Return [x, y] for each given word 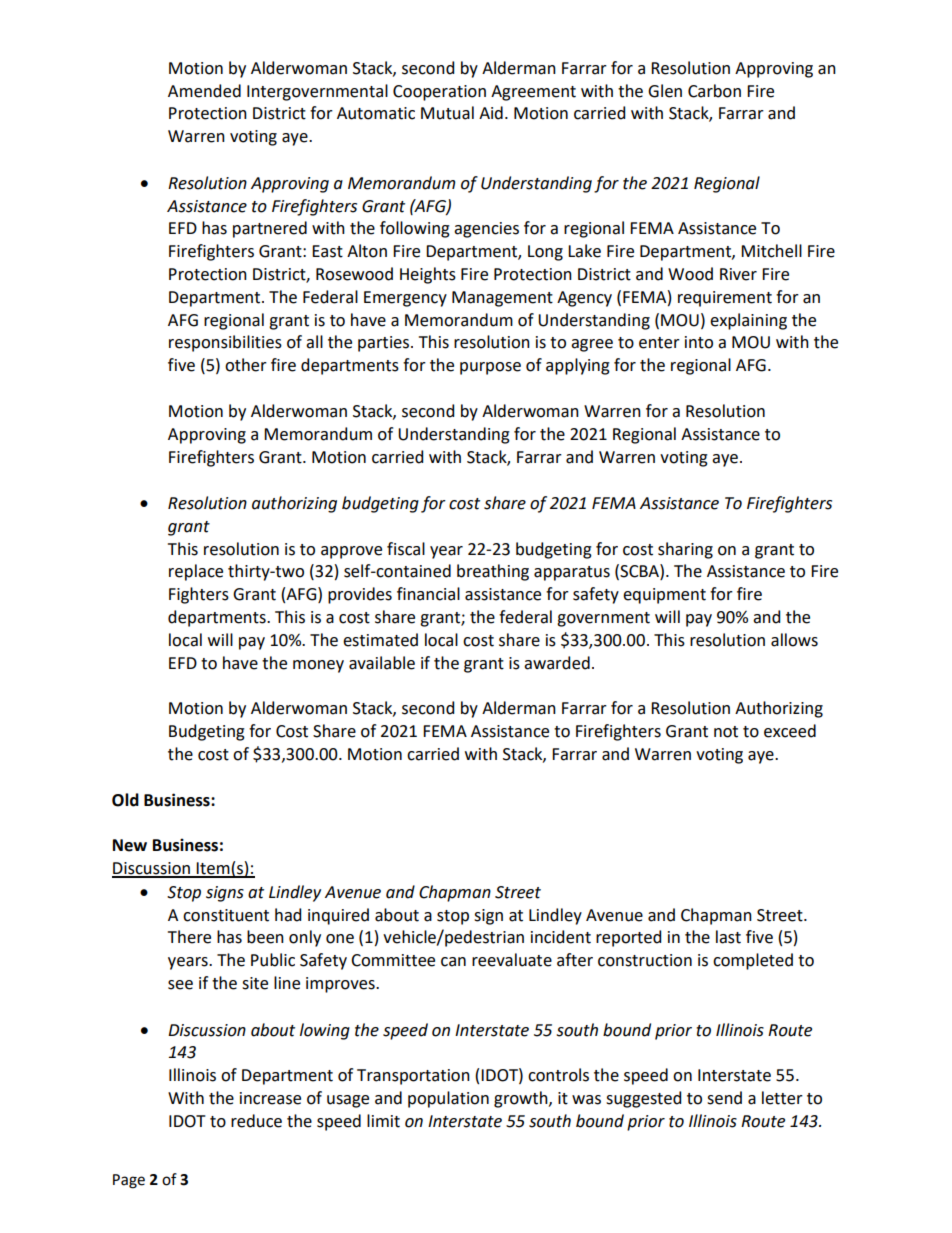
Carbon [714, 91]
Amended [204, 91]
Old [125, 800]
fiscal [406, 549]
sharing [685, 550]
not [726, 732]
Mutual [447, 113]
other [246, 365]
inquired [338, 916]
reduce [256, 1121]
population [448, 1099]
